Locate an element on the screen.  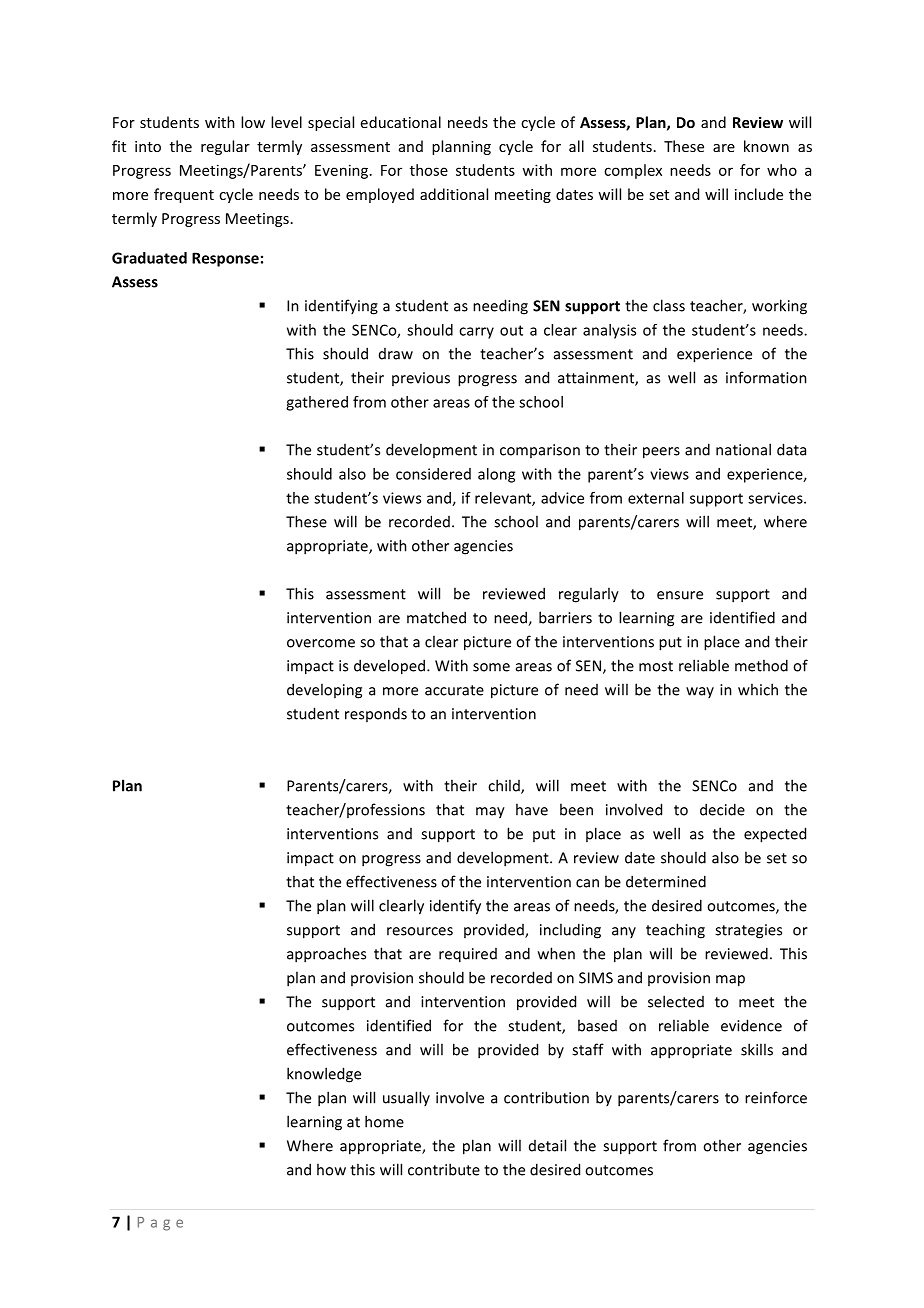
how is located at coordinates (331, 1169).
